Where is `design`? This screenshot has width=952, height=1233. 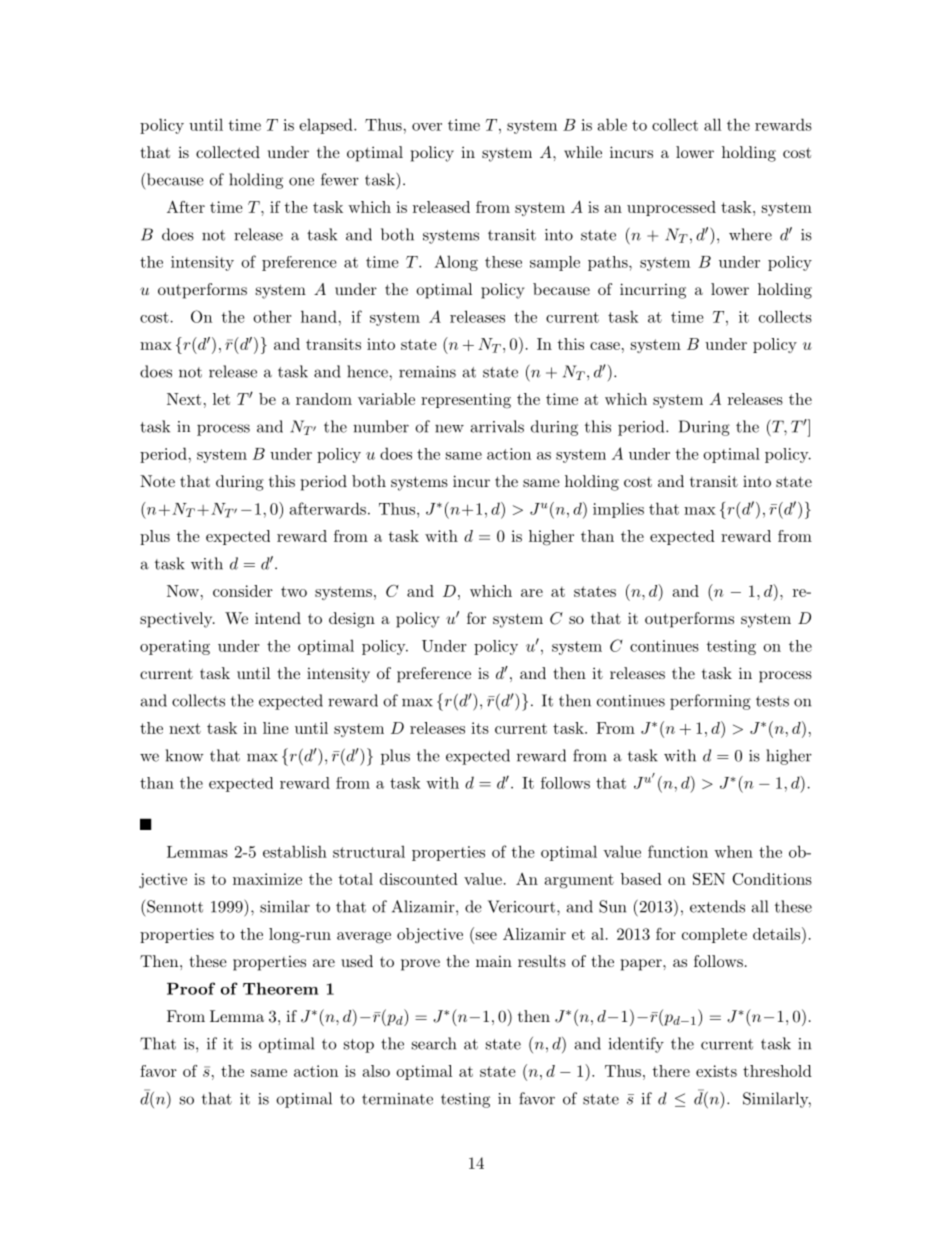 design is located at coordinates (352, 620).
